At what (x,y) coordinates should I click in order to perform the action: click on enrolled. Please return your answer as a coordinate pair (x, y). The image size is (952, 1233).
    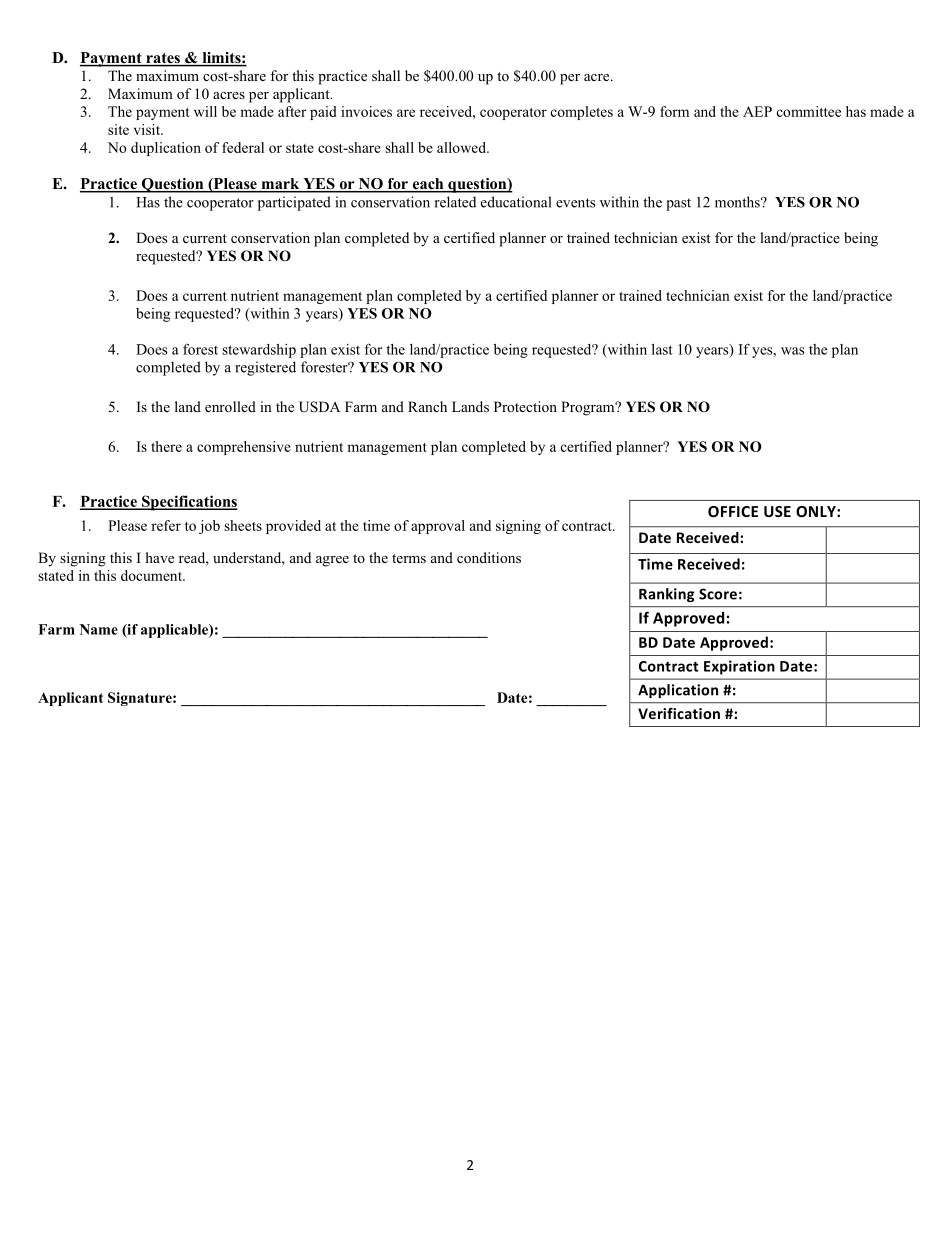
    Looking at the image, I should click on (230, 406).
